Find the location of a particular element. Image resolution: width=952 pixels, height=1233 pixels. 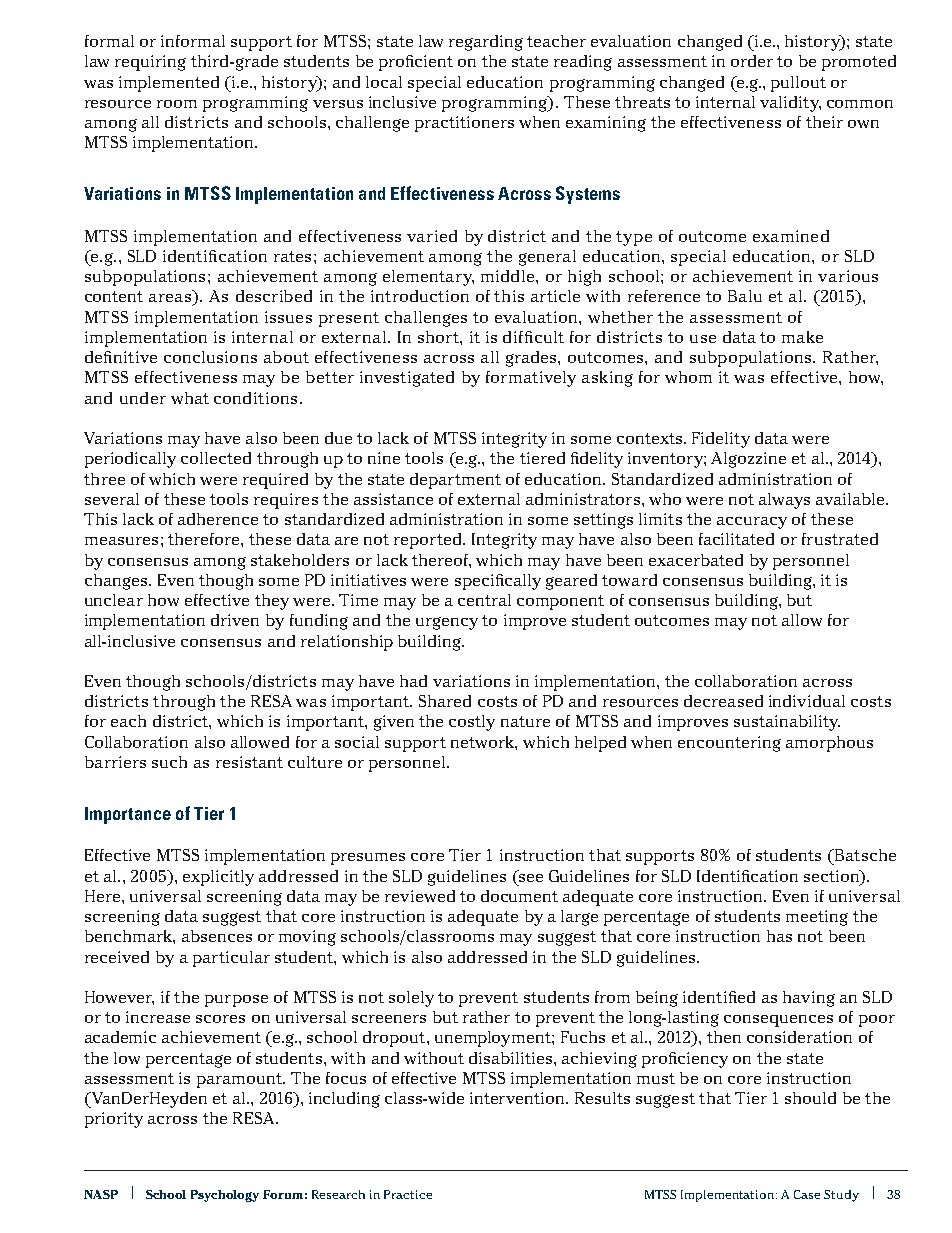

meeting is located at coordinates (817, 918).
